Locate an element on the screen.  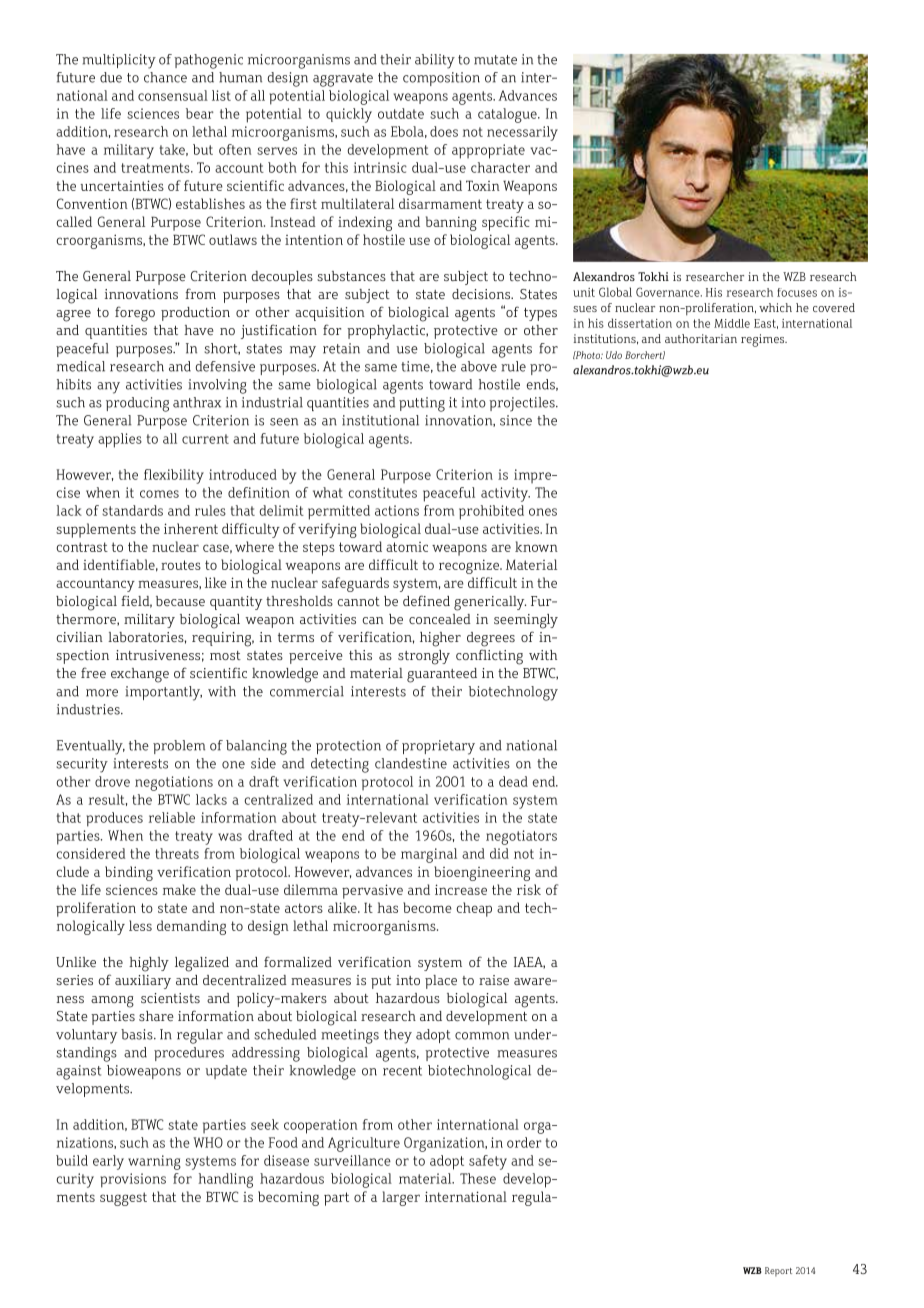
composition is located at coordinates (441, 79).
